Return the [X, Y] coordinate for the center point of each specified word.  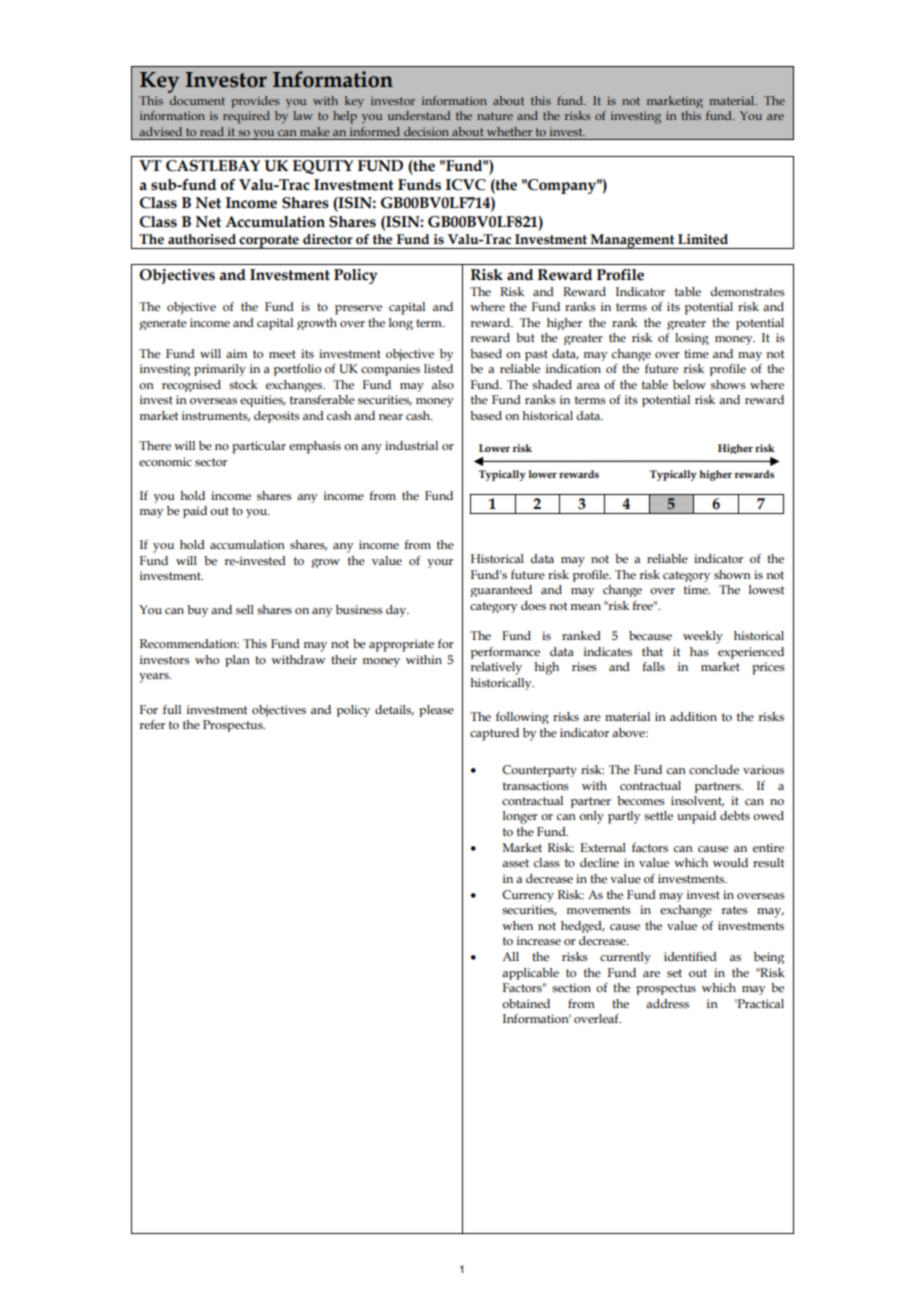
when [517, 925]
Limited [703, 239]
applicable [530, 974]
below [689, 384]
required [246, 117]
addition [693, 716]
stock [243, 385]
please [436, 711]
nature [495, 116]
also [443, 384]
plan [237, 661]
